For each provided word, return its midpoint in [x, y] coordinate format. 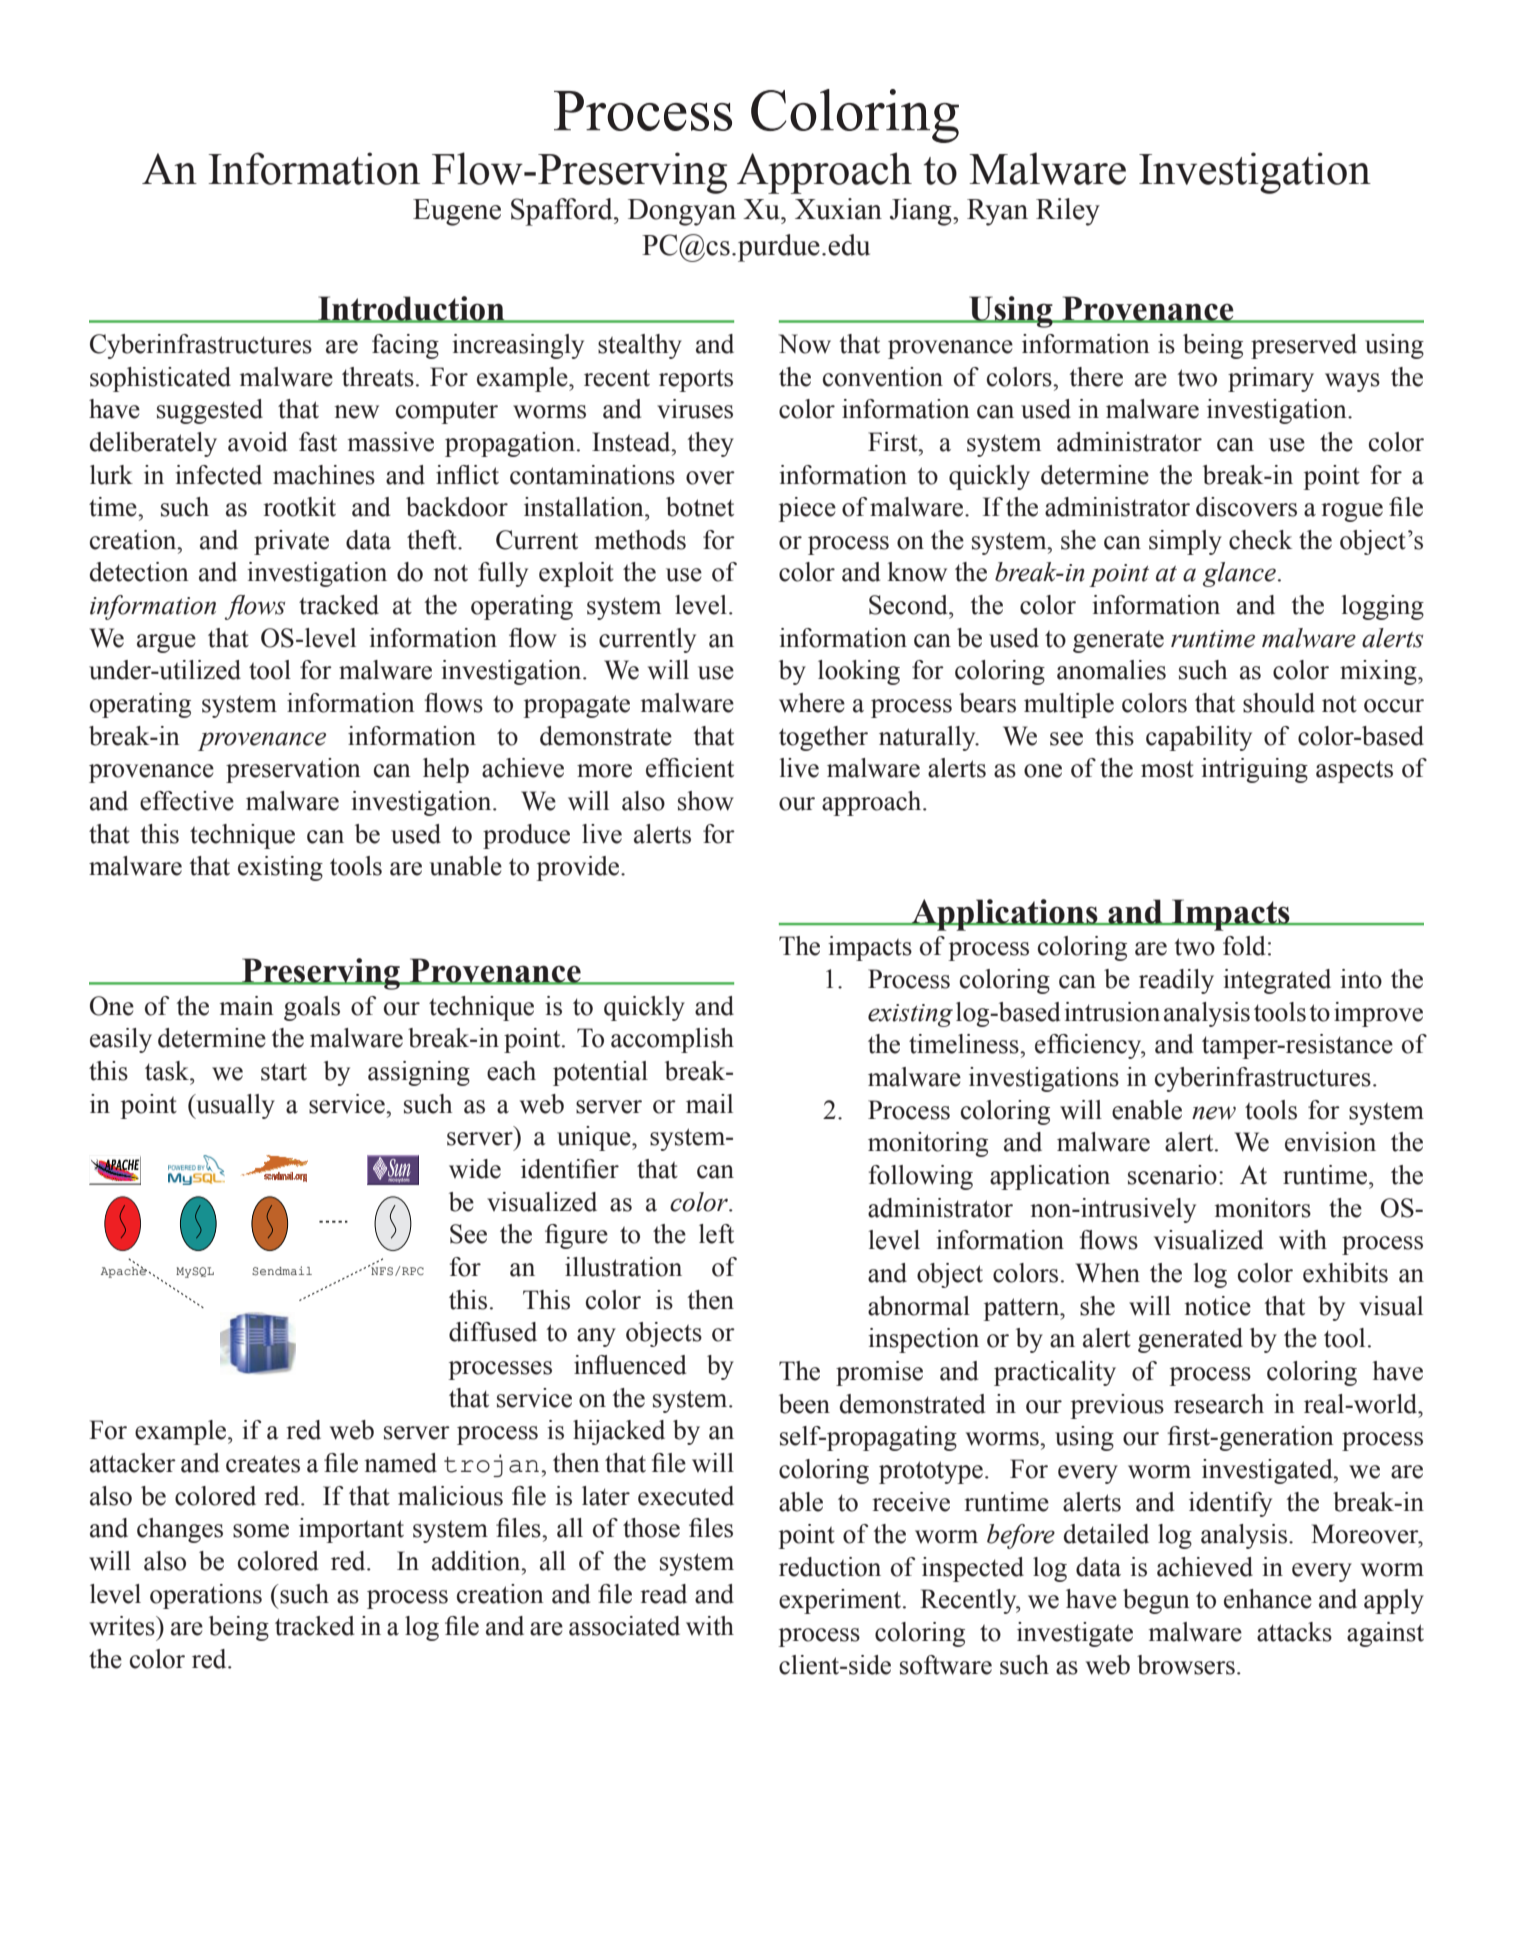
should [1279, 703]
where [812, 703]
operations [206, 1596]
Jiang [922, 212]
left [716, 1234]
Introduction [411, 309]
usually [234, 1106]
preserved [1304, 346]
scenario [1172, 1175]
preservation [293, 770]
